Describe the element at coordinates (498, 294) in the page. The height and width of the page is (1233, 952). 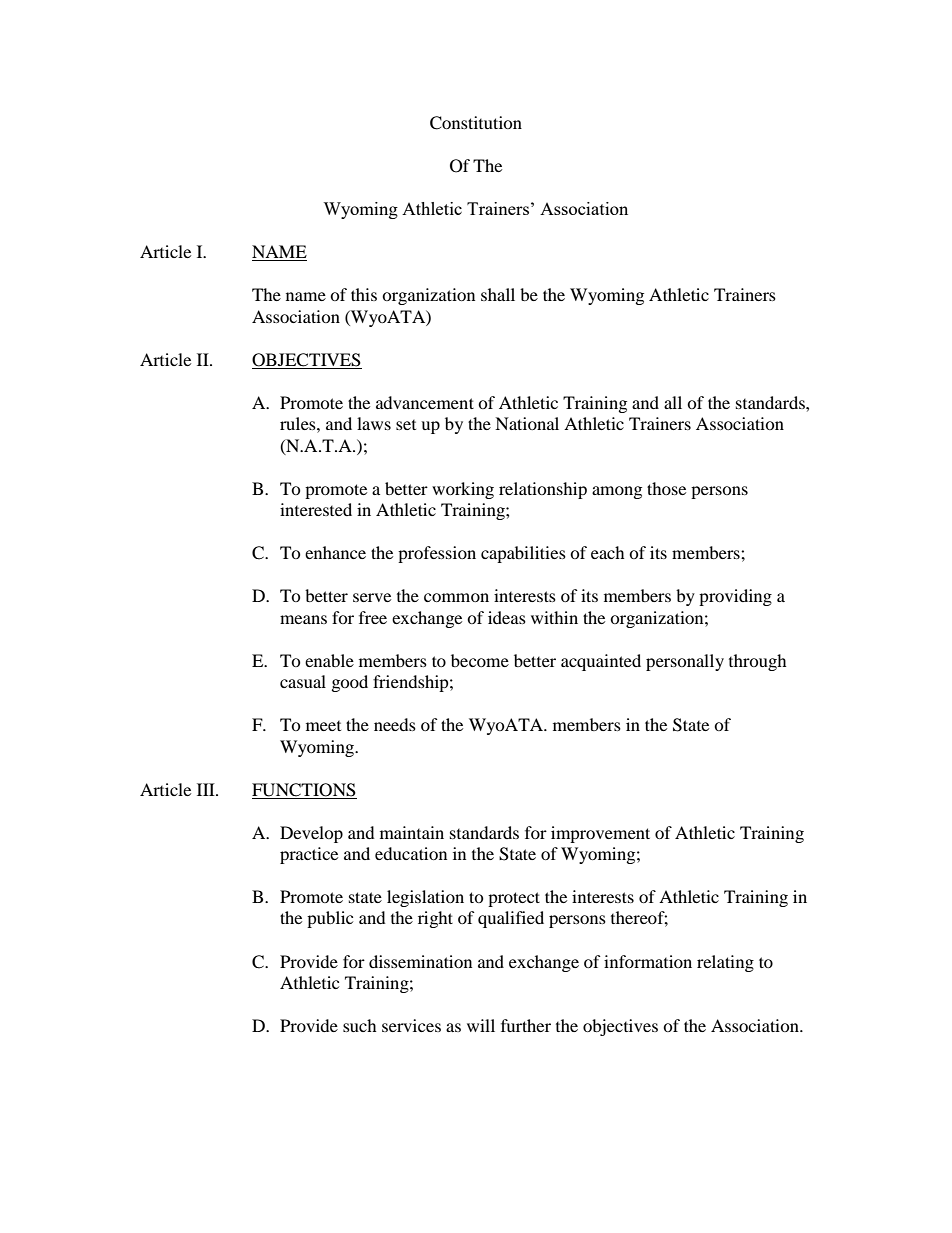
I see `shall` at that location.
